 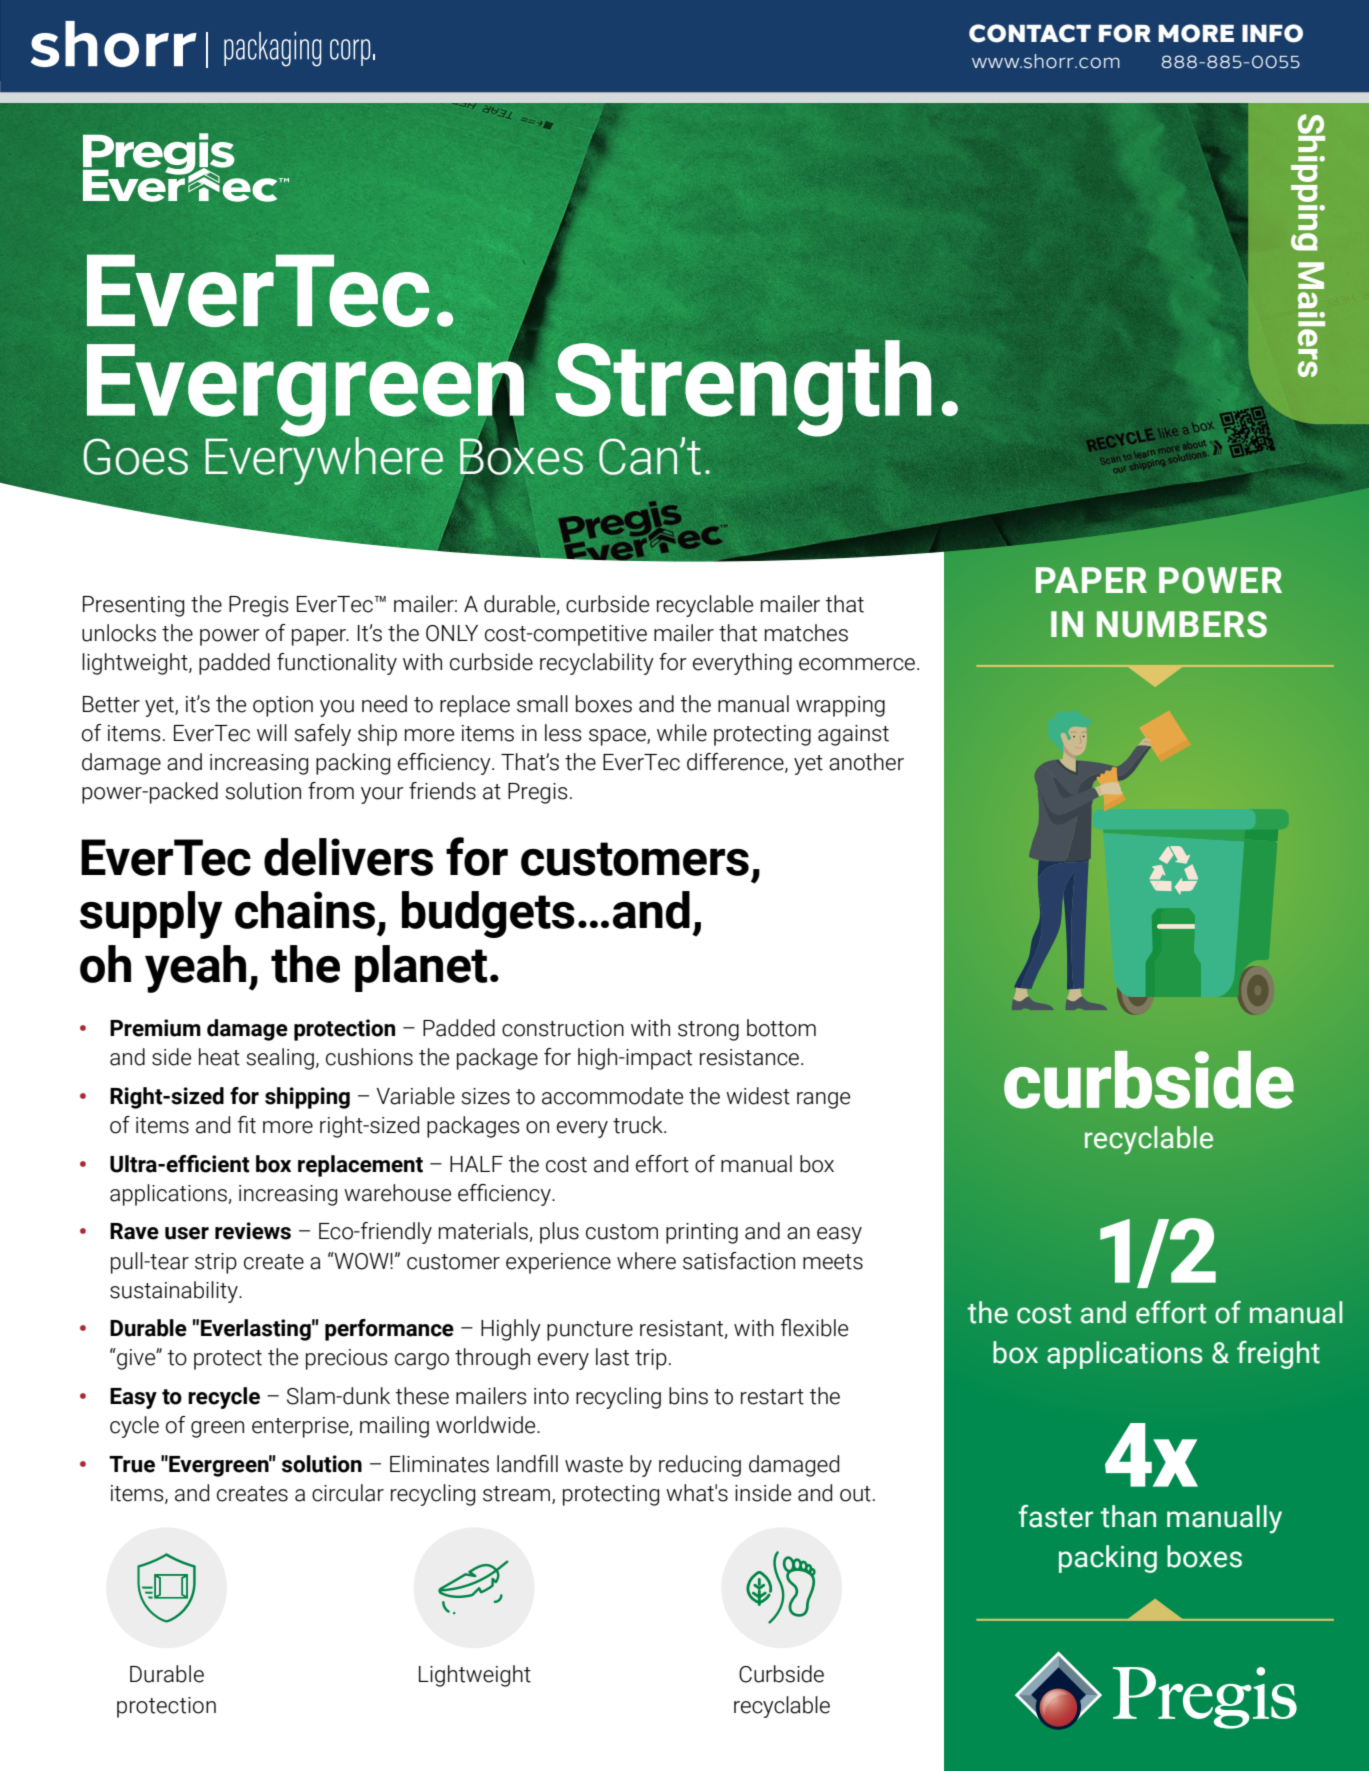 What do you see at coordinates (781, 1028) in the screenshot?
I see `bottom` at bounding box center [781, 1028].
